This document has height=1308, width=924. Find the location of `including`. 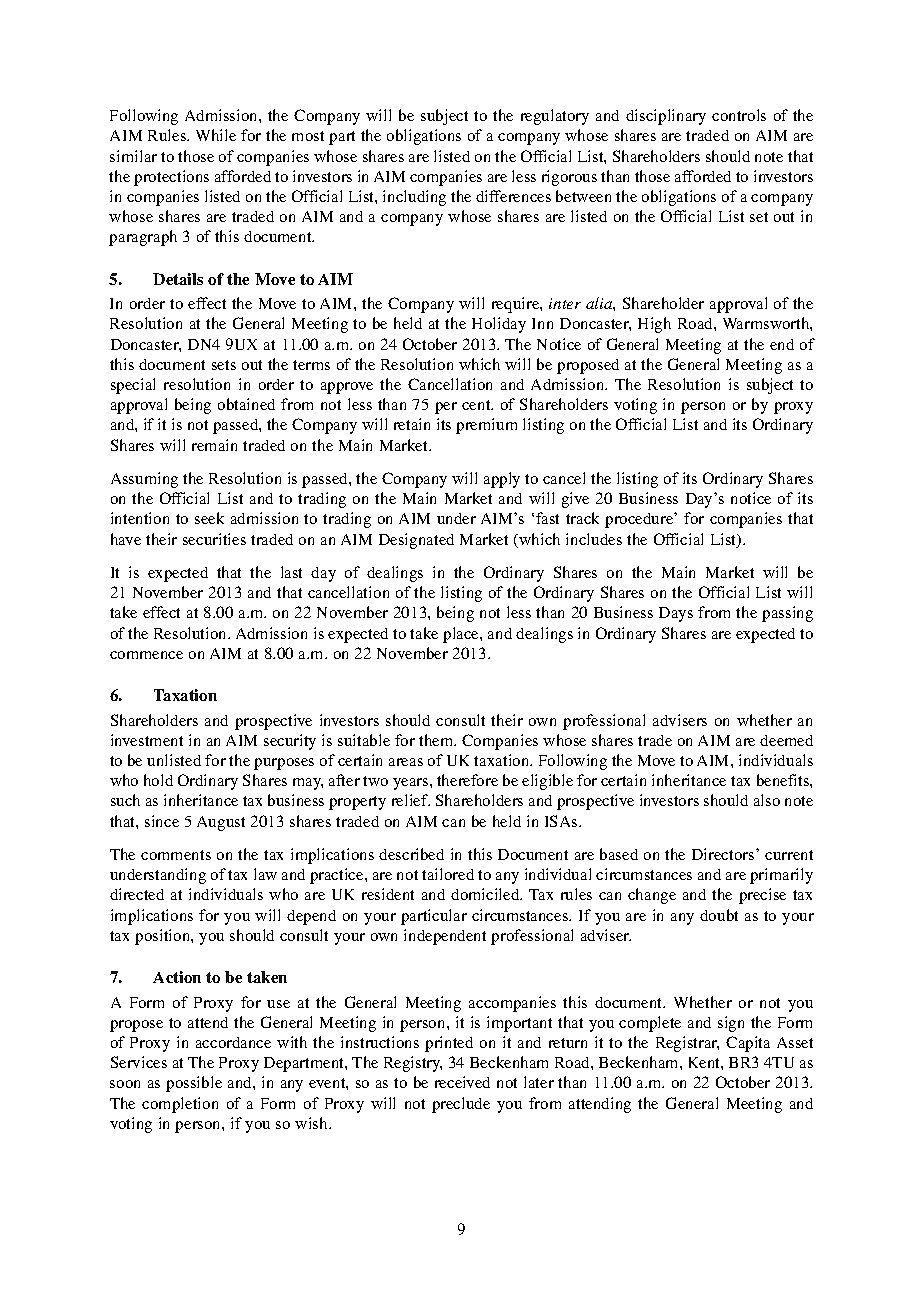

including is located at coordinates (414, 198).
